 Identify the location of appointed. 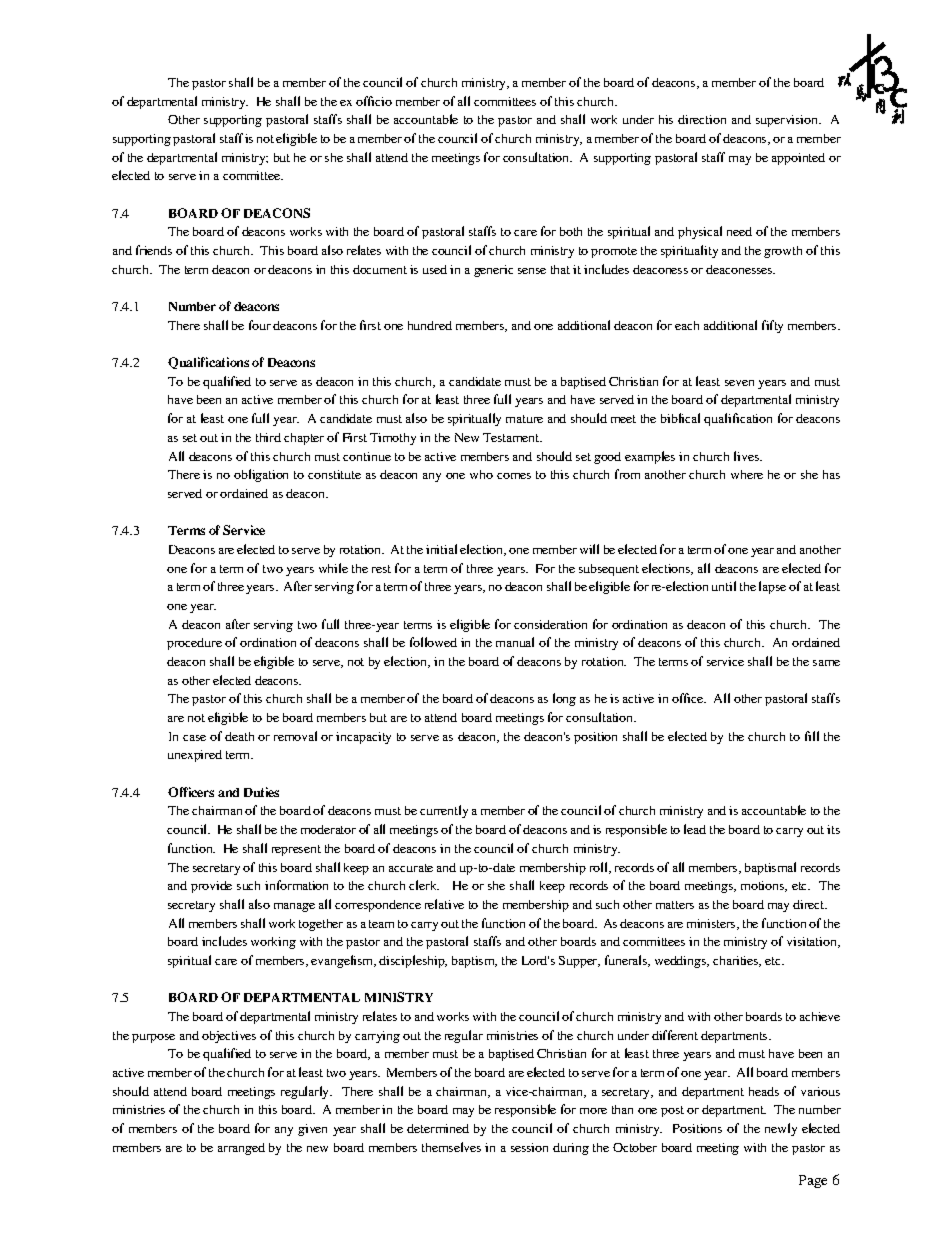
(798, 159).
